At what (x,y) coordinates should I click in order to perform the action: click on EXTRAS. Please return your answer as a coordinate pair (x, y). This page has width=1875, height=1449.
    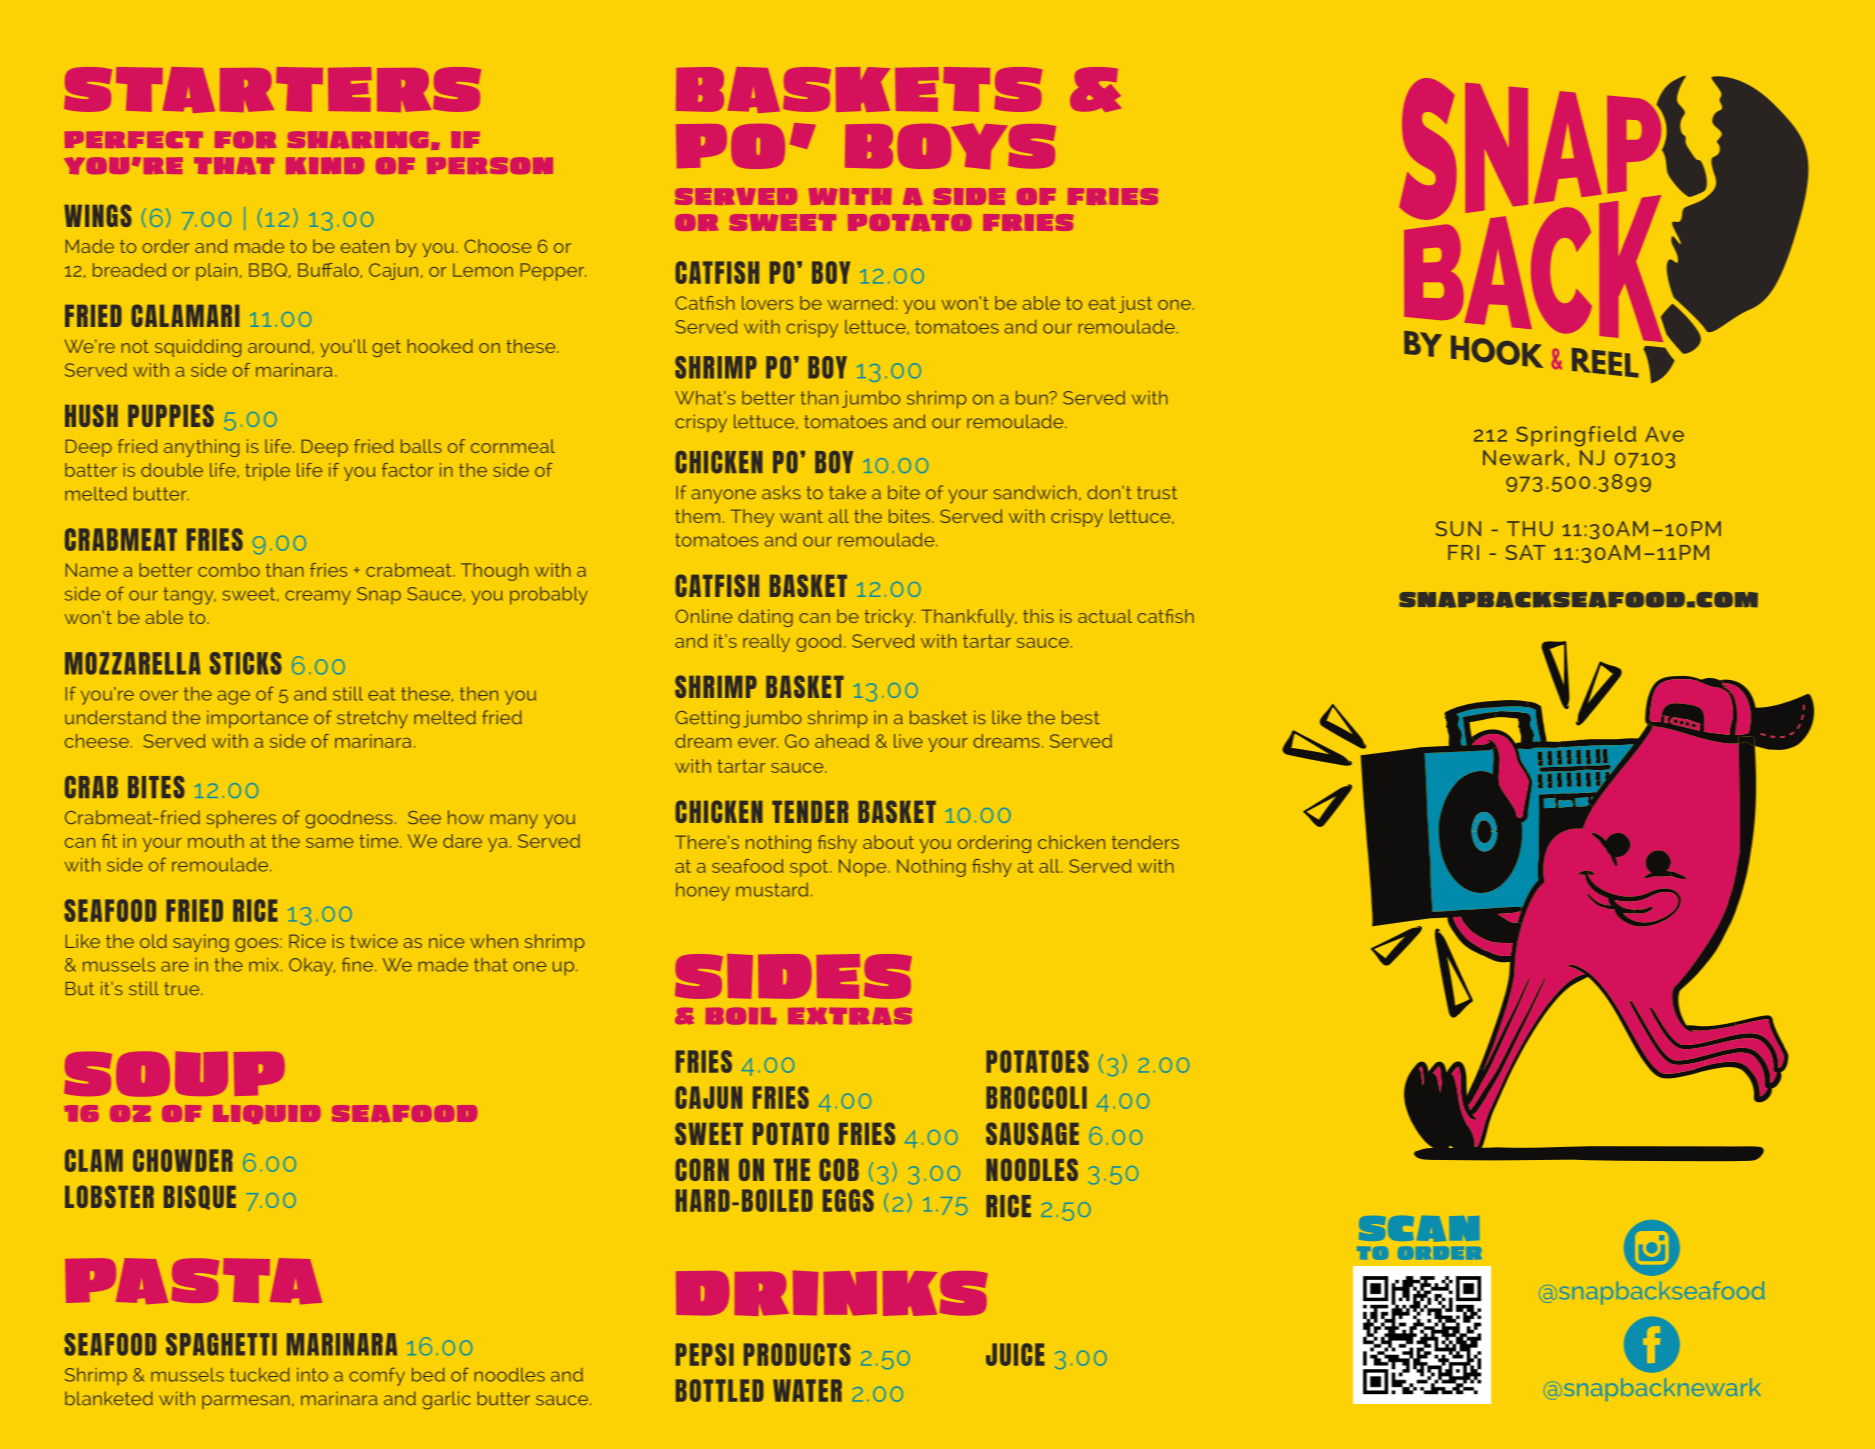
    Looking at the image, I should click on (850, 1016).
